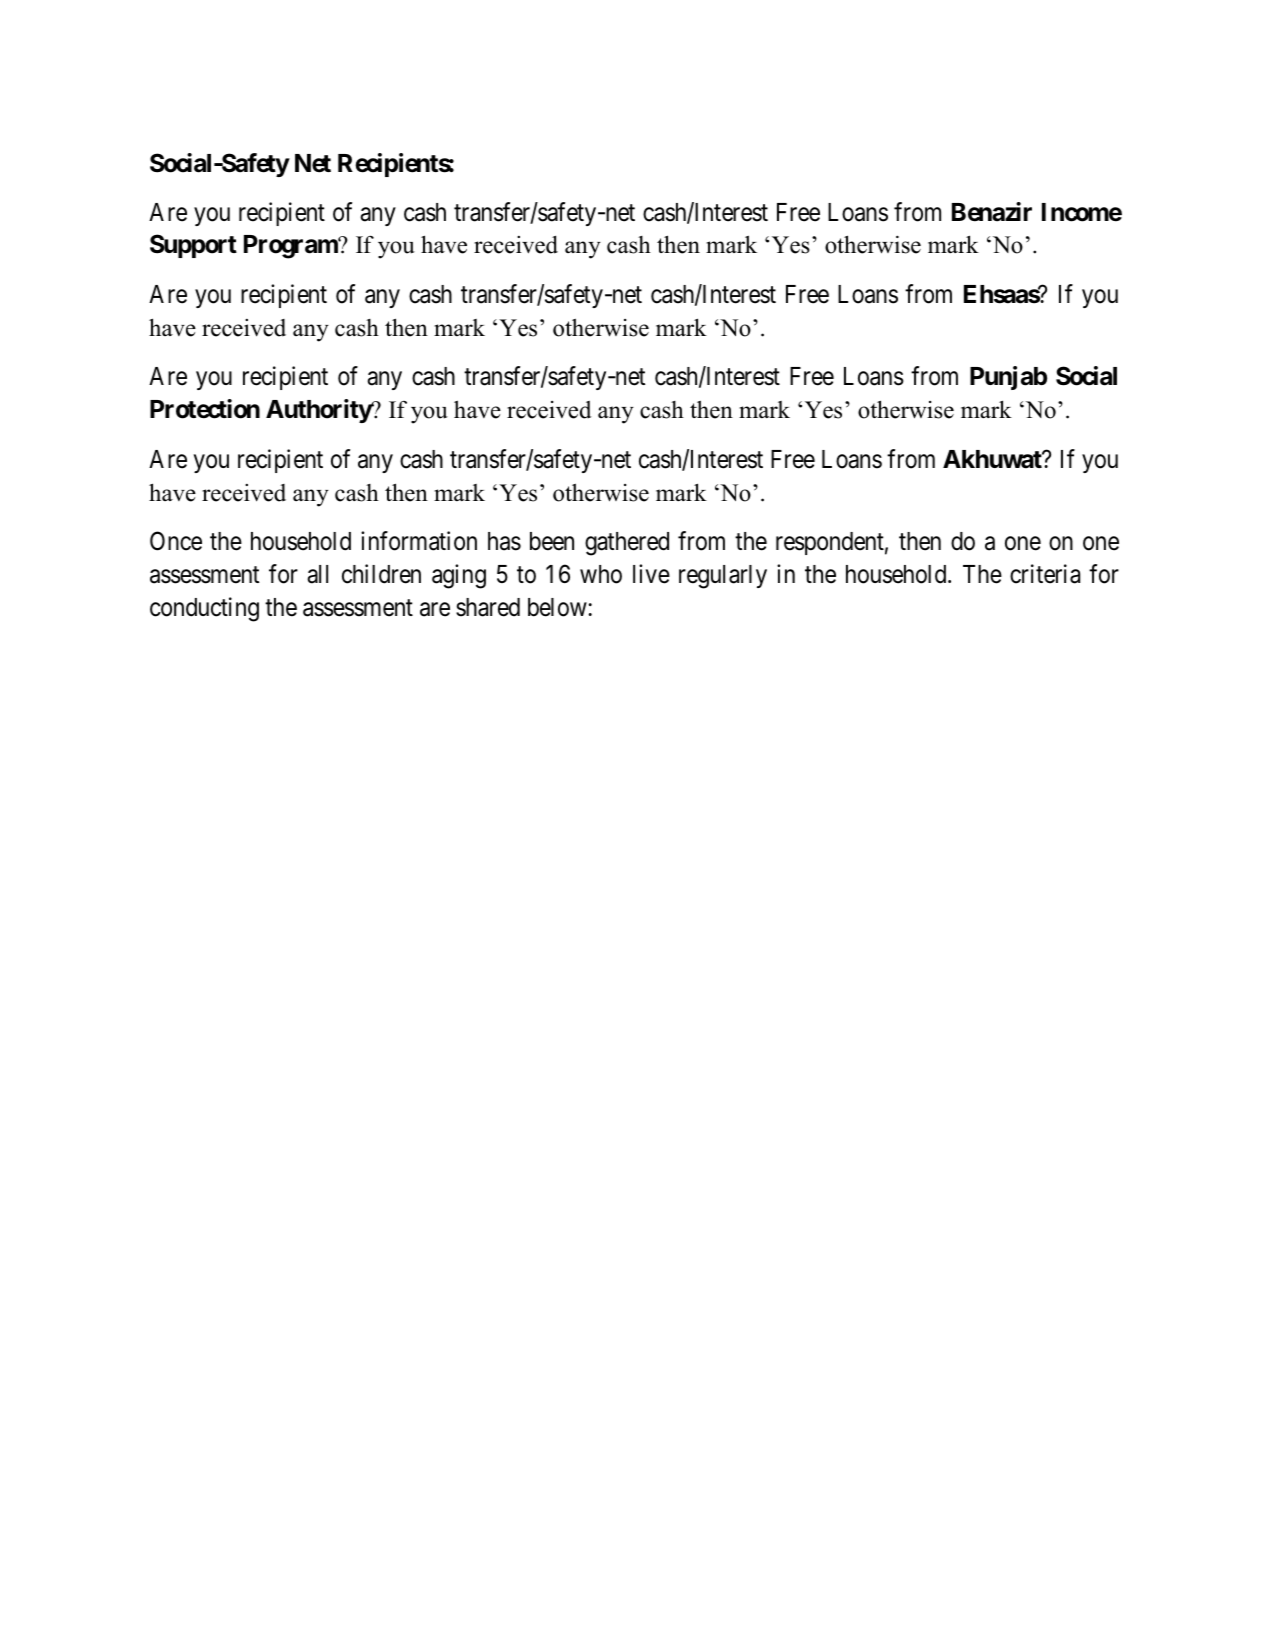 This screenshot has height=1641, width=1268. Describe the element at coordinates (1045, 574) in the screenshot. I see `criteria` at that location.
